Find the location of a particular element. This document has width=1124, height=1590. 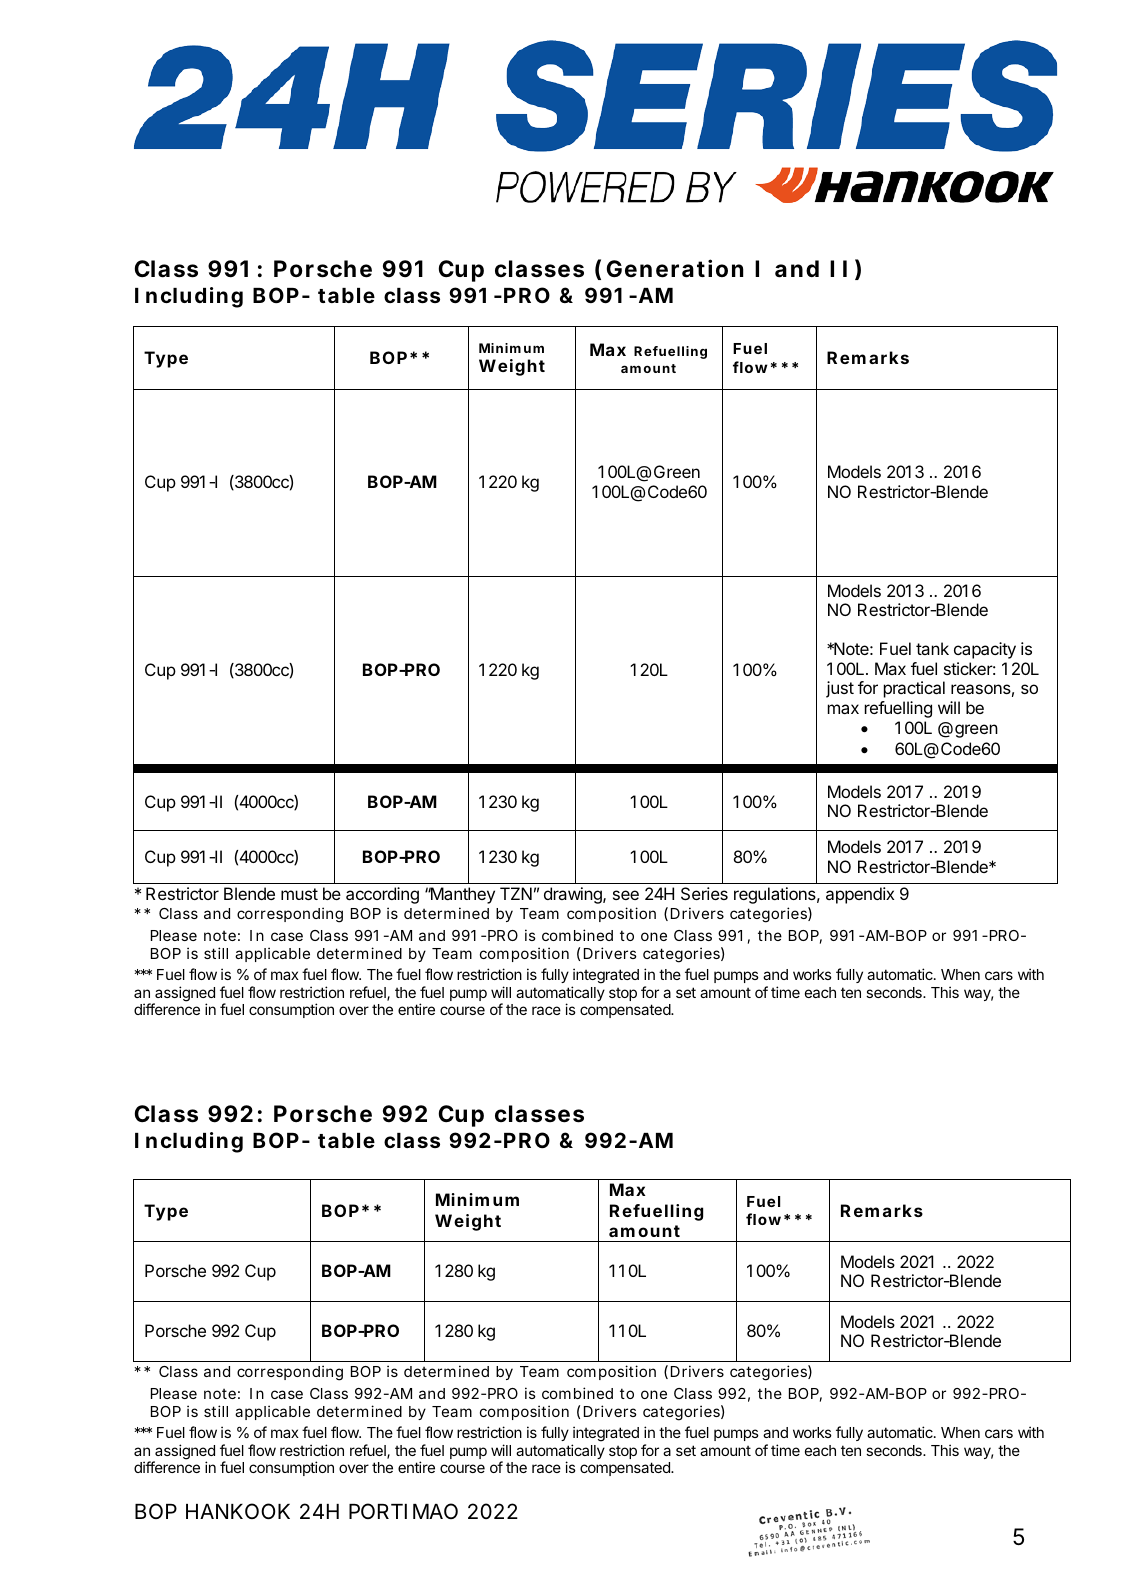

tank is located at coordinates (932, 648).
